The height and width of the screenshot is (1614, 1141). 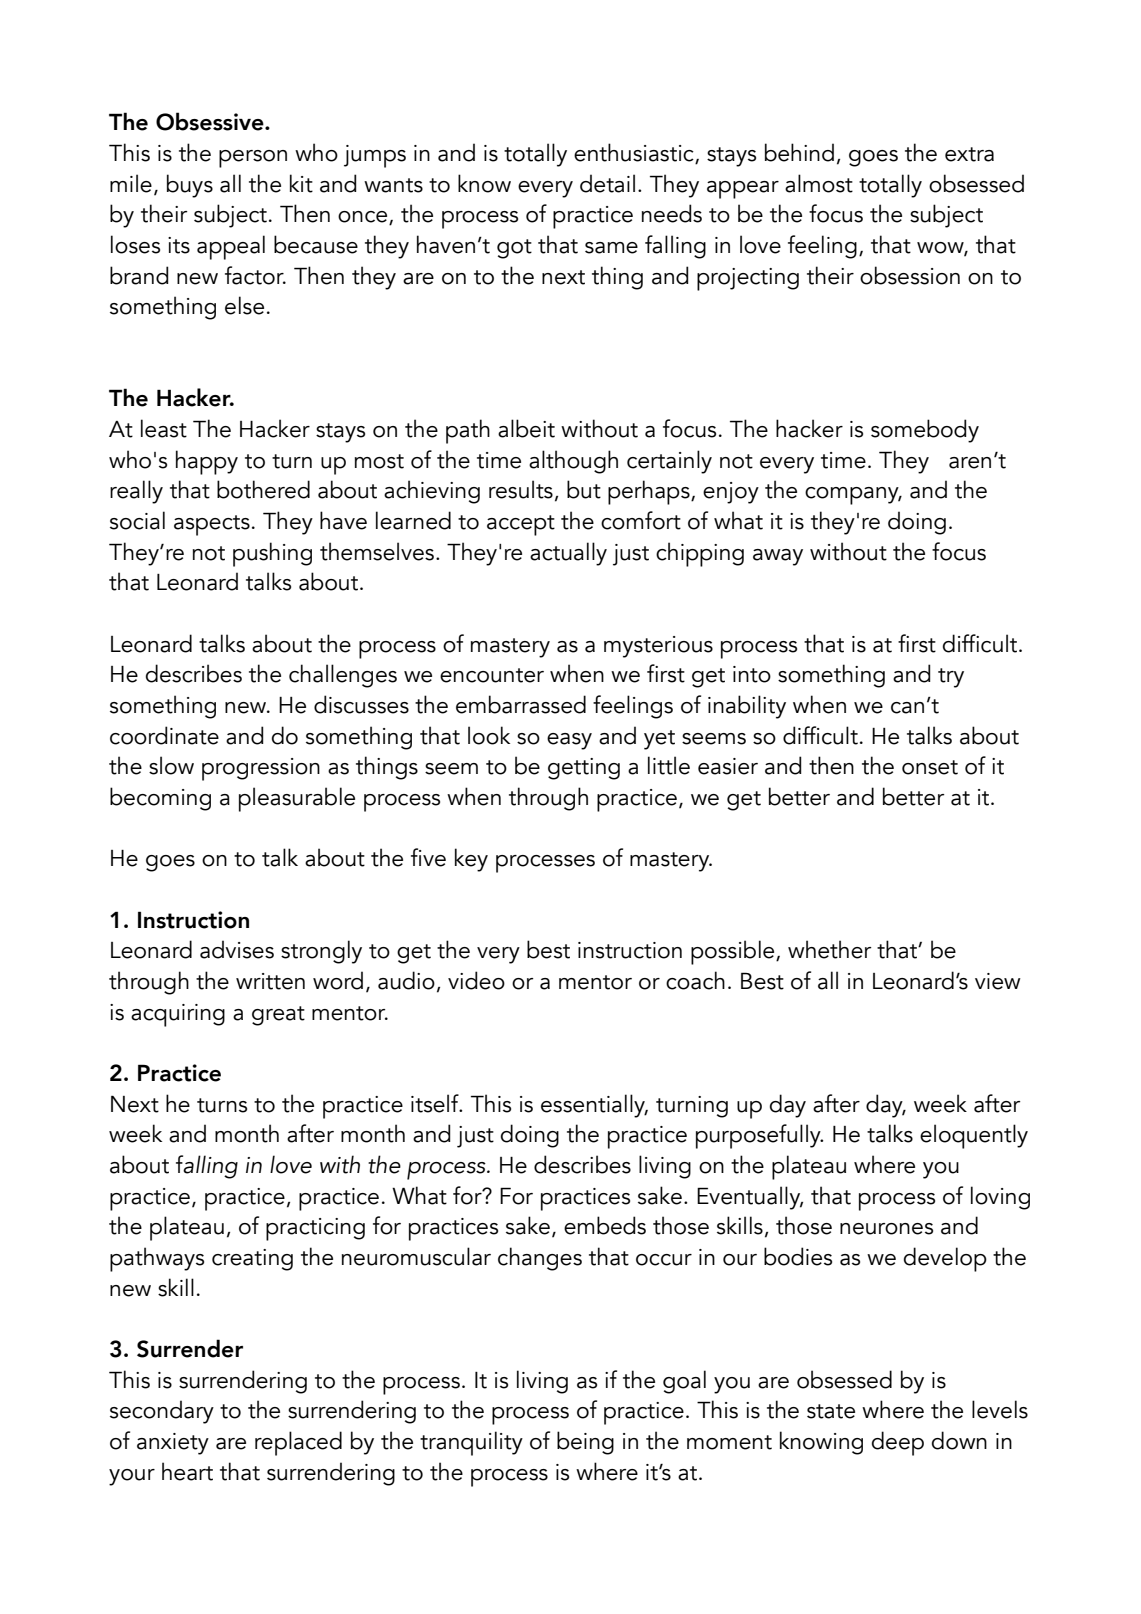 What do you see at coordinates (930, 767) in the screenshot?
I see `onset` at bounding box center [930, 767].
